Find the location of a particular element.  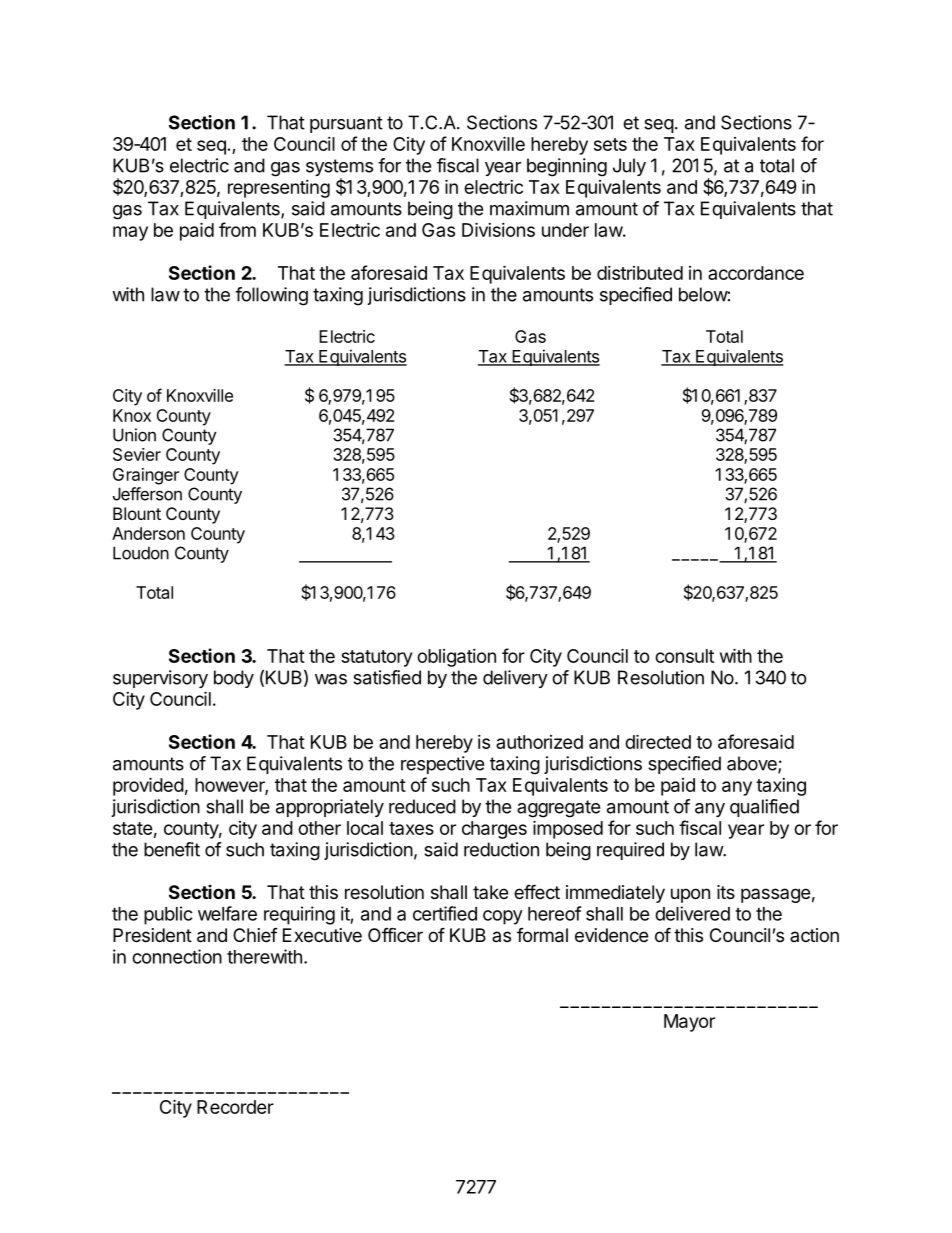

representing is located at coordinates (279, 189).
